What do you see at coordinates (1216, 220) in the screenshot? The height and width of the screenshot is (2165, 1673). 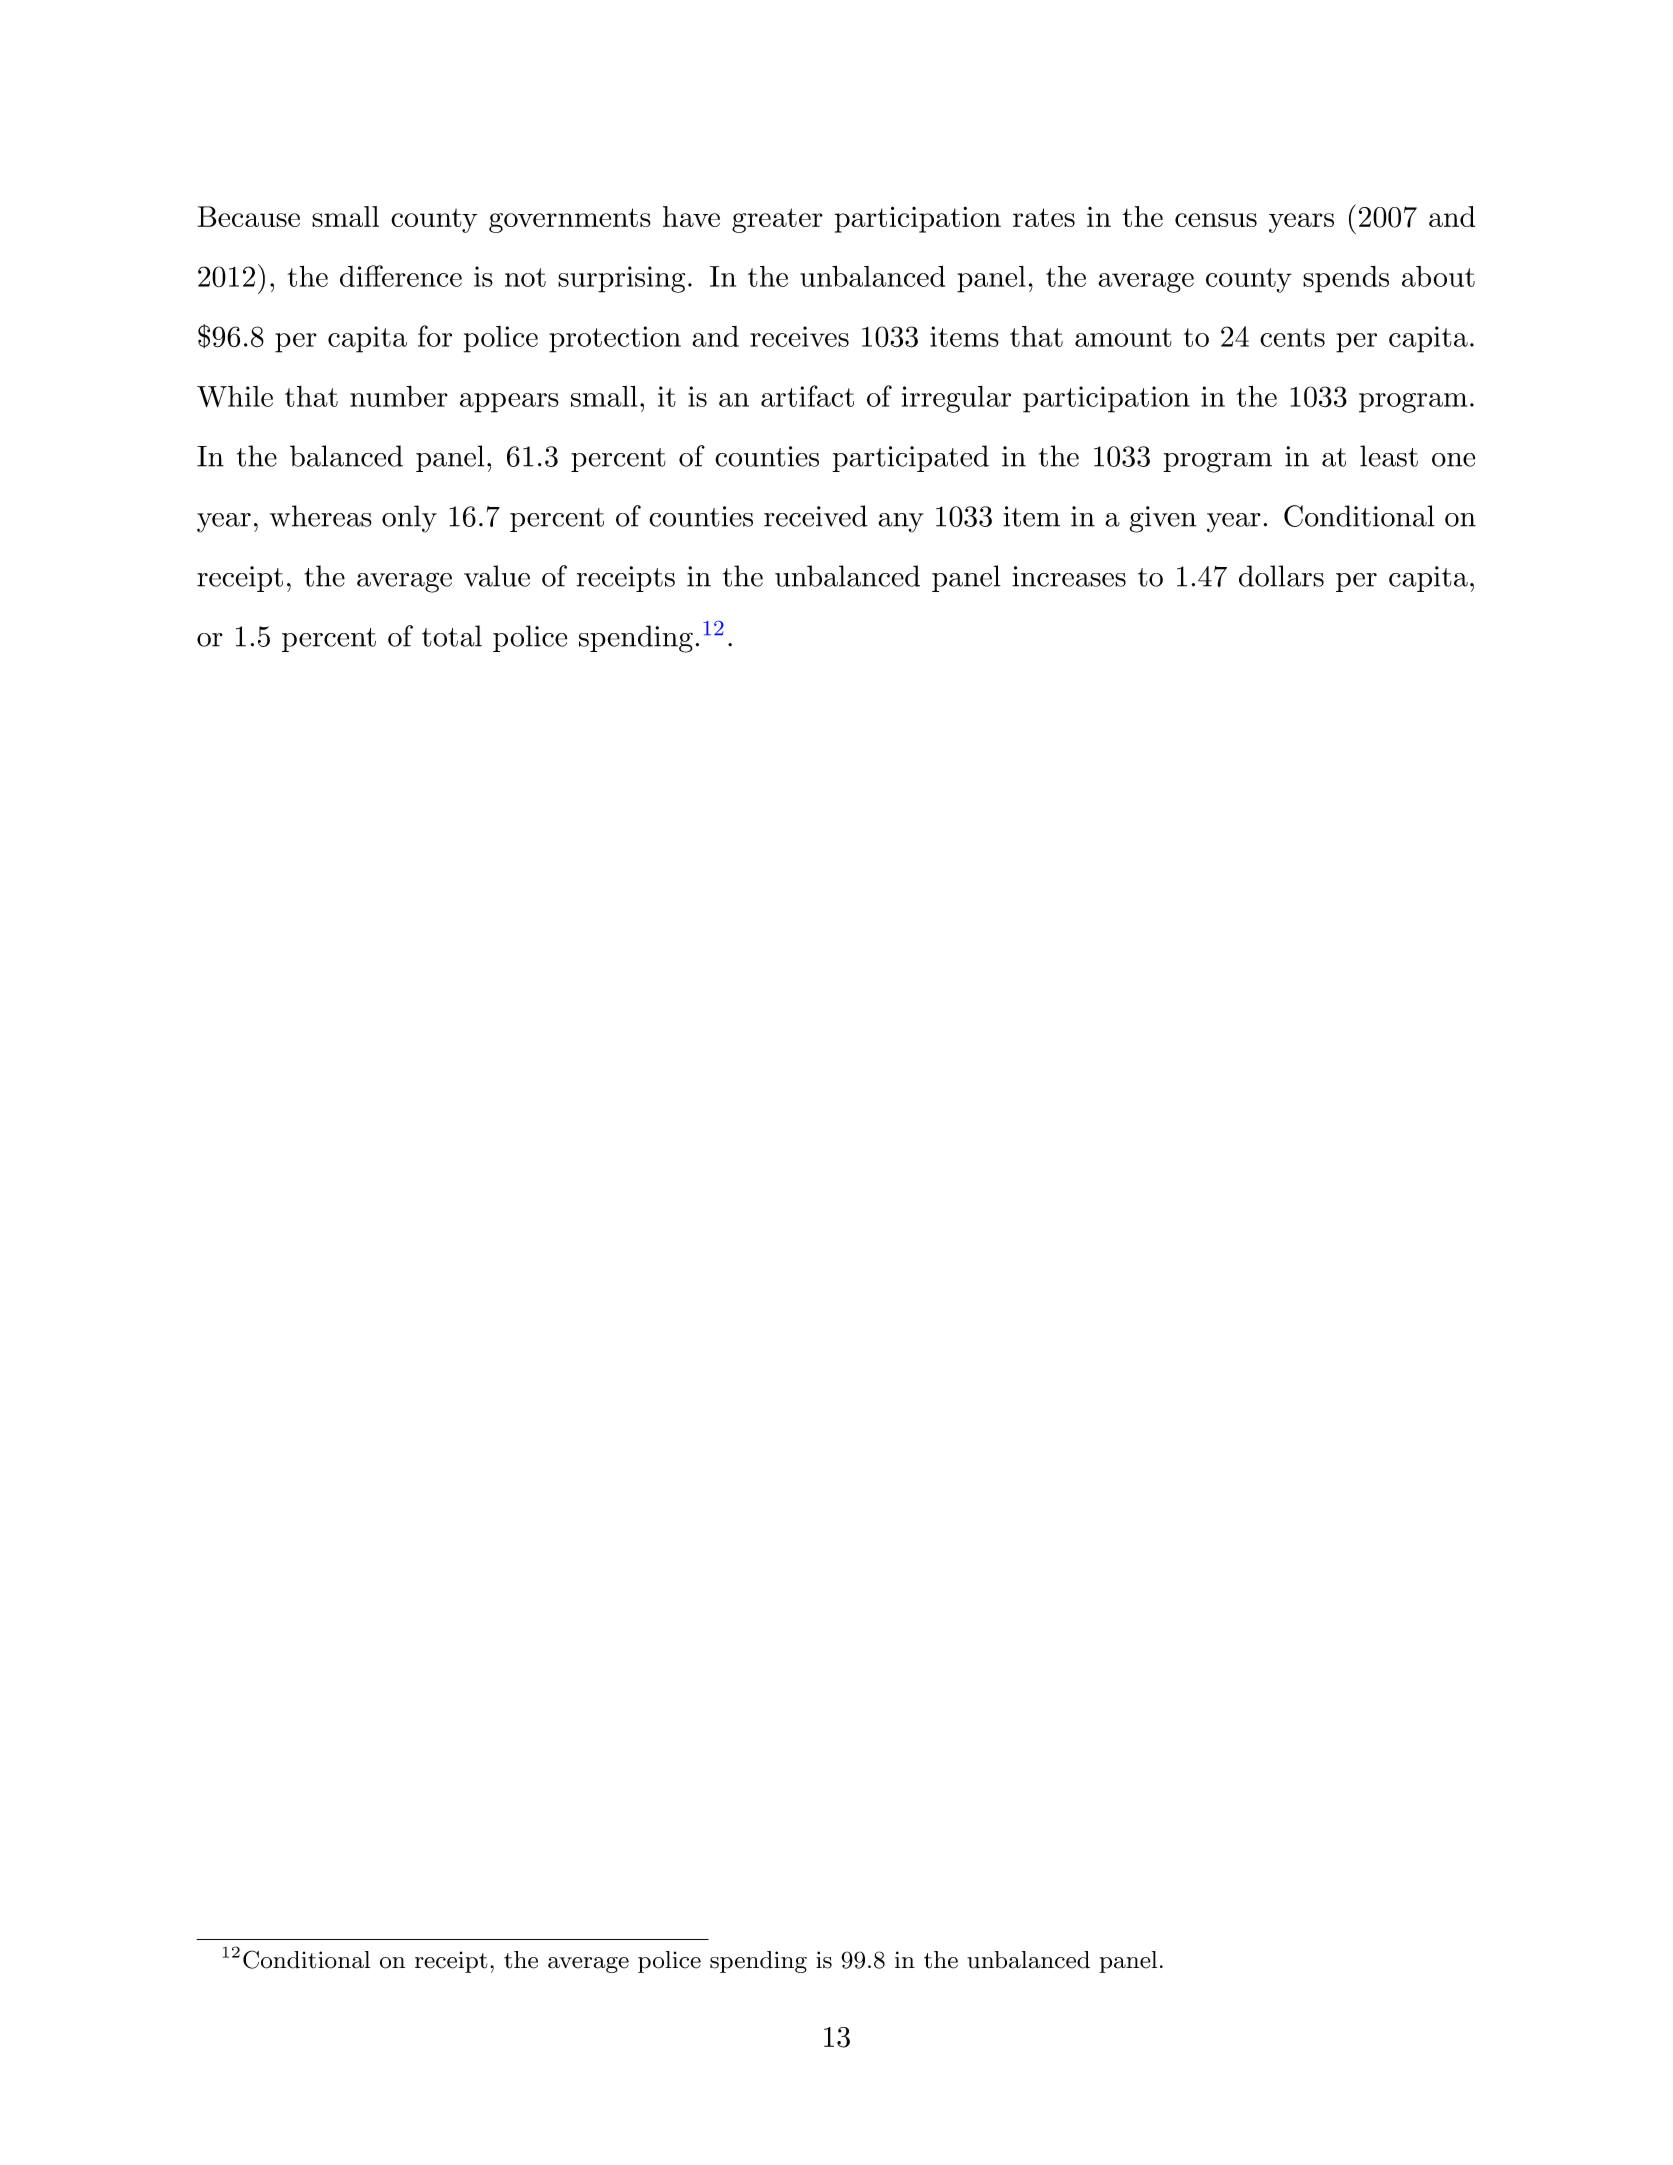 I see `census` at bounding box center [1216, 220].
